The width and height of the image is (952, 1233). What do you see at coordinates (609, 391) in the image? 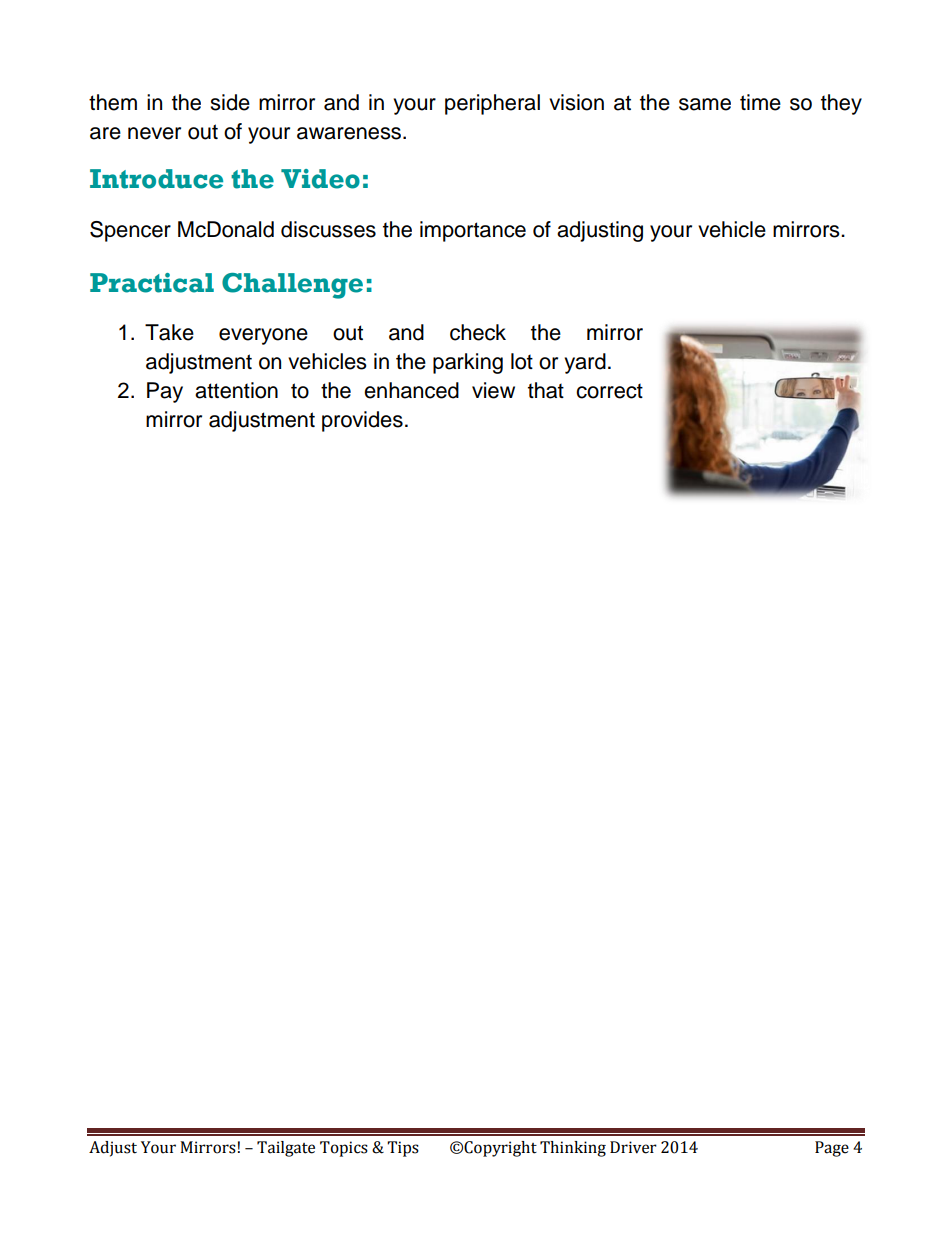
I see `correct` at bounding box center [609, 391].
